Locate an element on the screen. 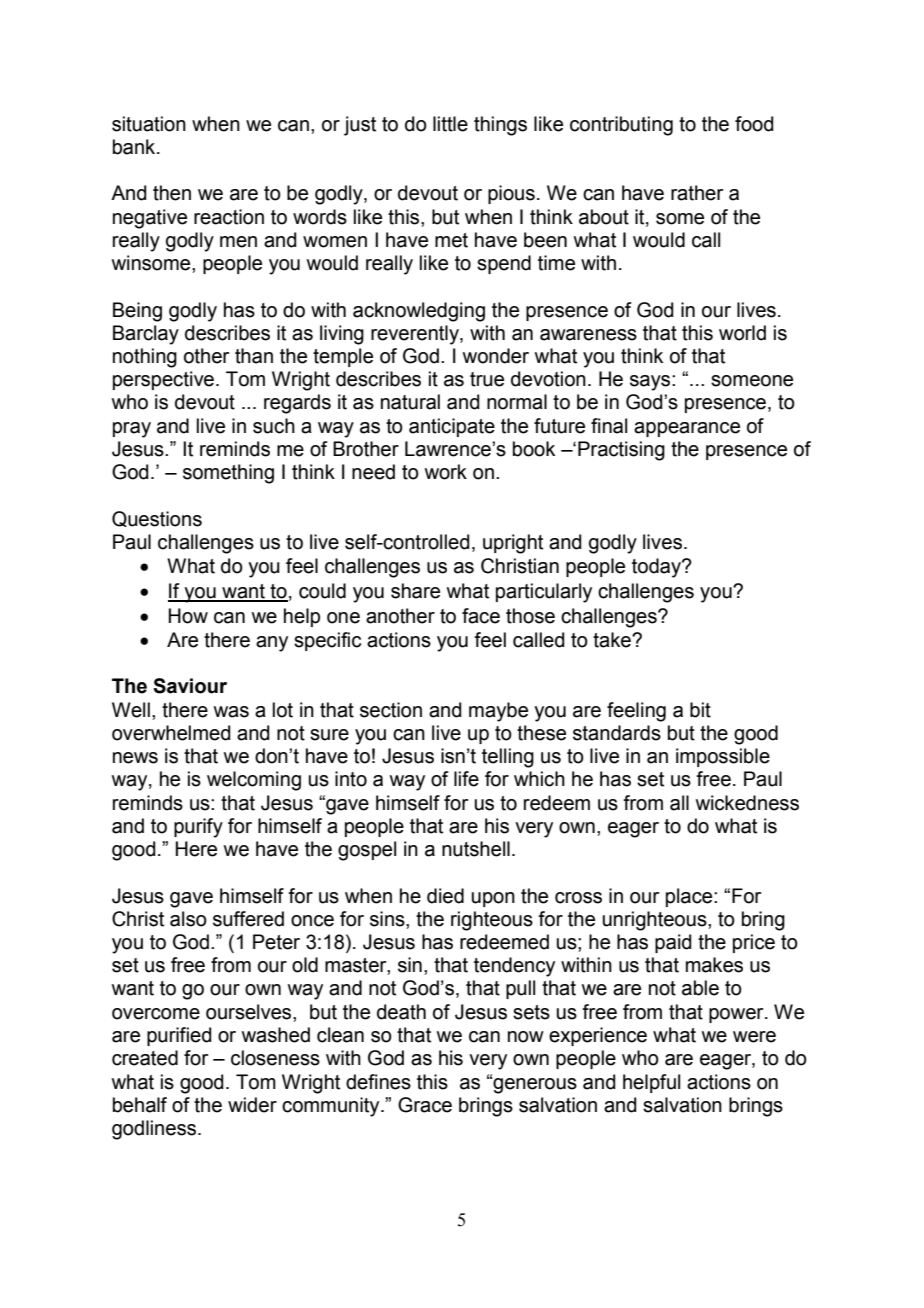  little is located at coordinates (450, 124).
